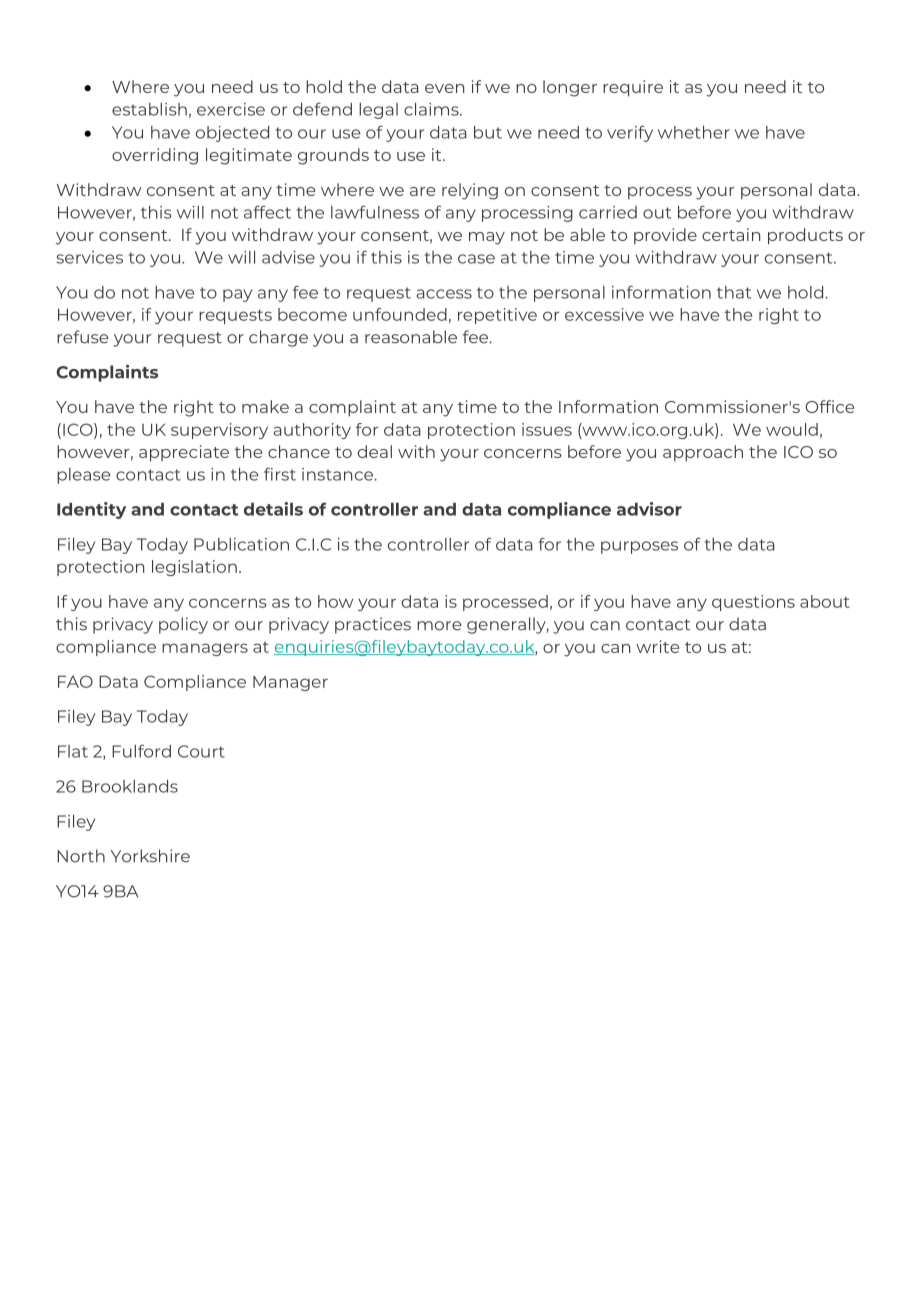 Image resolution: width=924 pixels, height=1308 pixels. What do you see at coordinates (432, 109) in the image?
I see `claims` at bounding box center [432, 109].
